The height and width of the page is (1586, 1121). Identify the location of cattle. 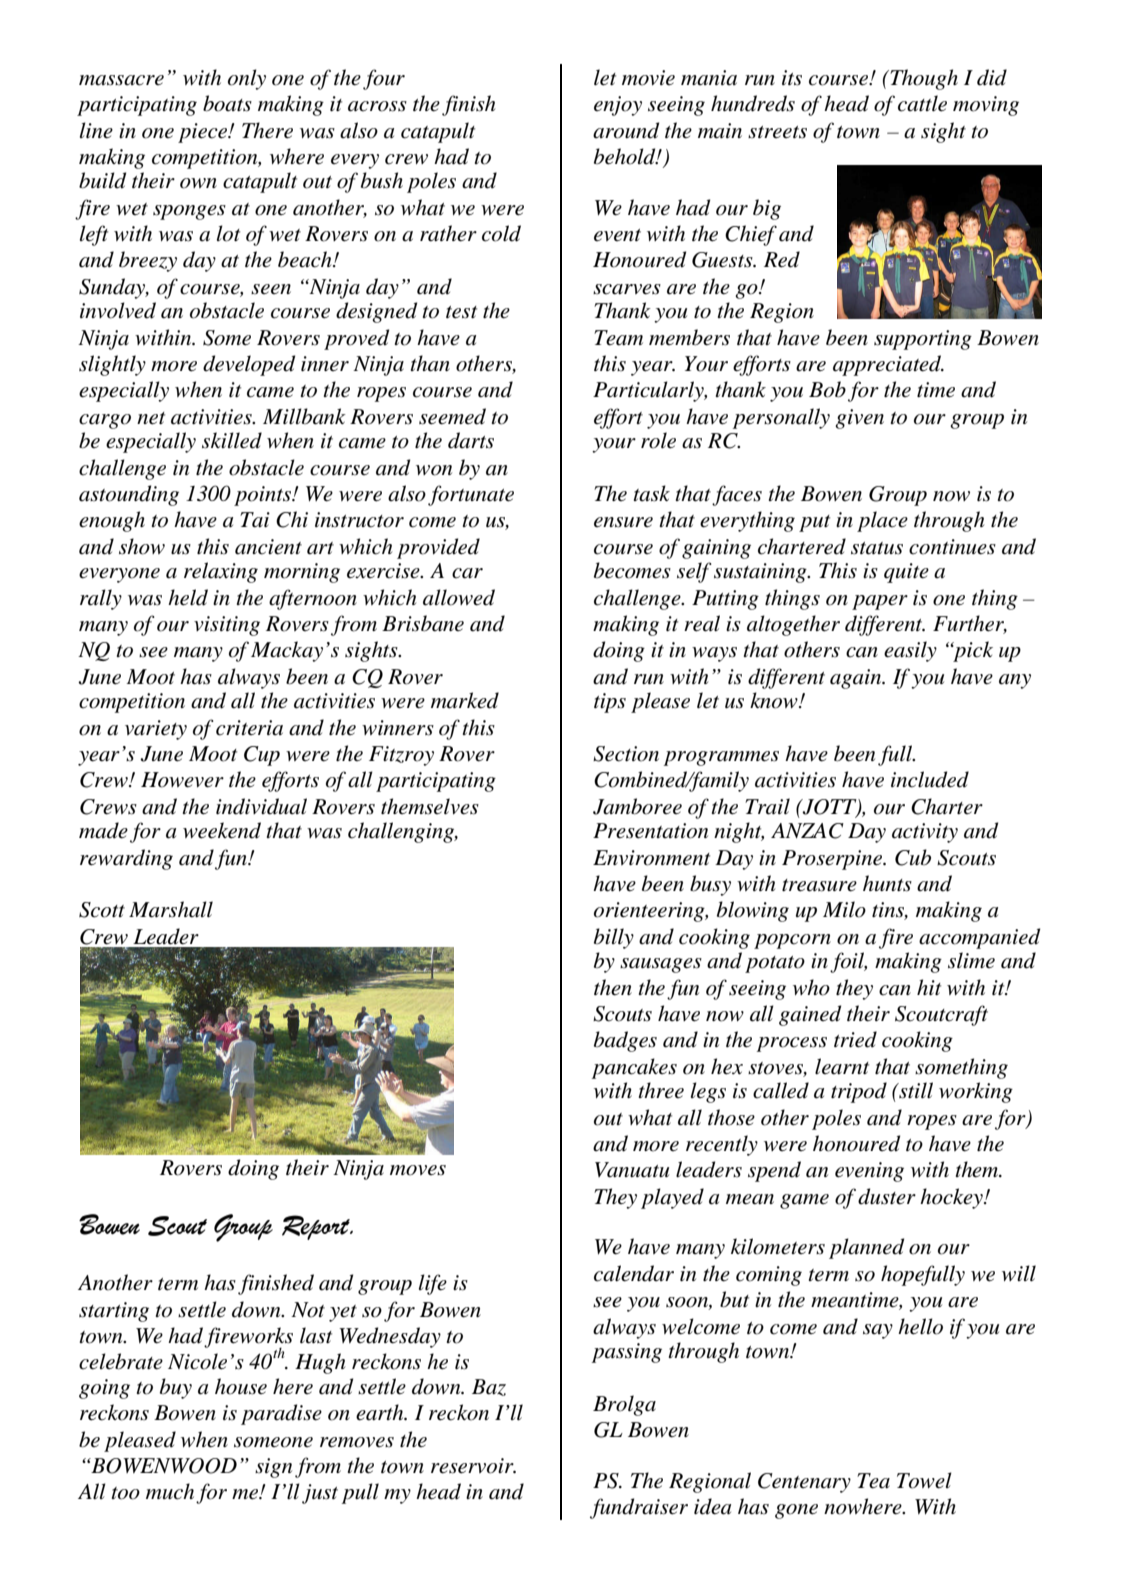
(922, 103).
